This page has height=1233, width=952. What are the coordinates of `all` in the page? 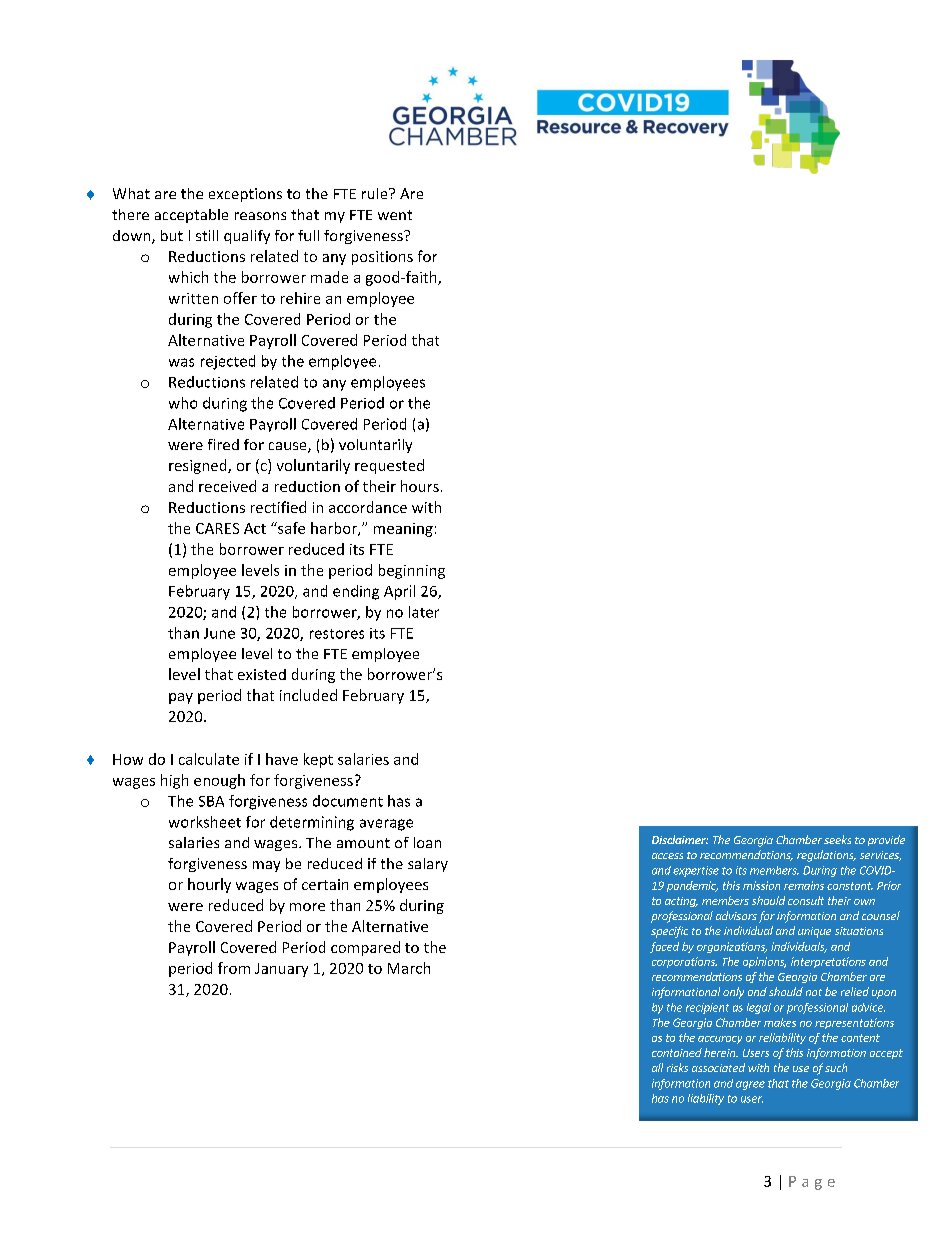 It's located at (657, 1067).
